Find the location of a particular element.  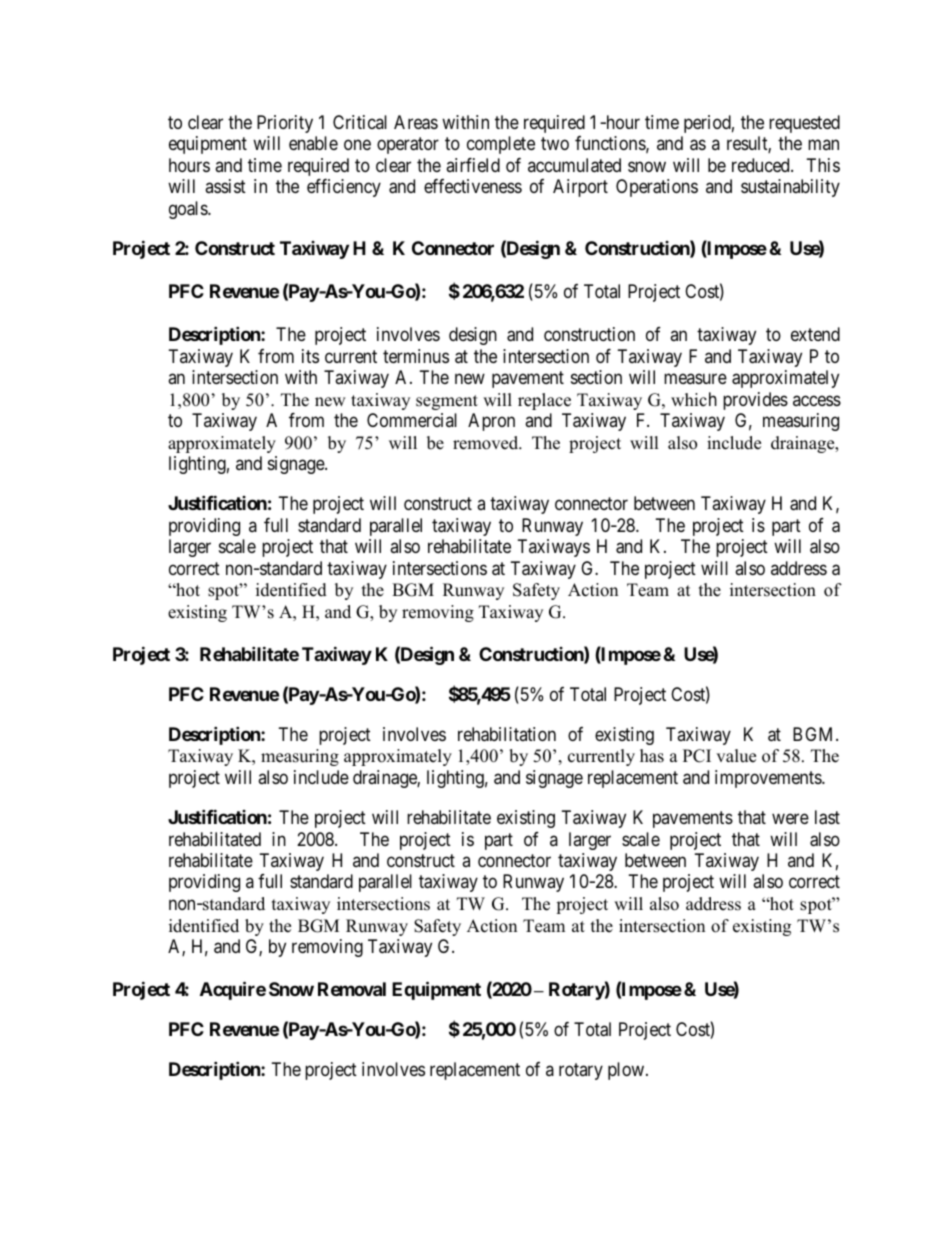

plow is located at coordinates (627, 1071).
